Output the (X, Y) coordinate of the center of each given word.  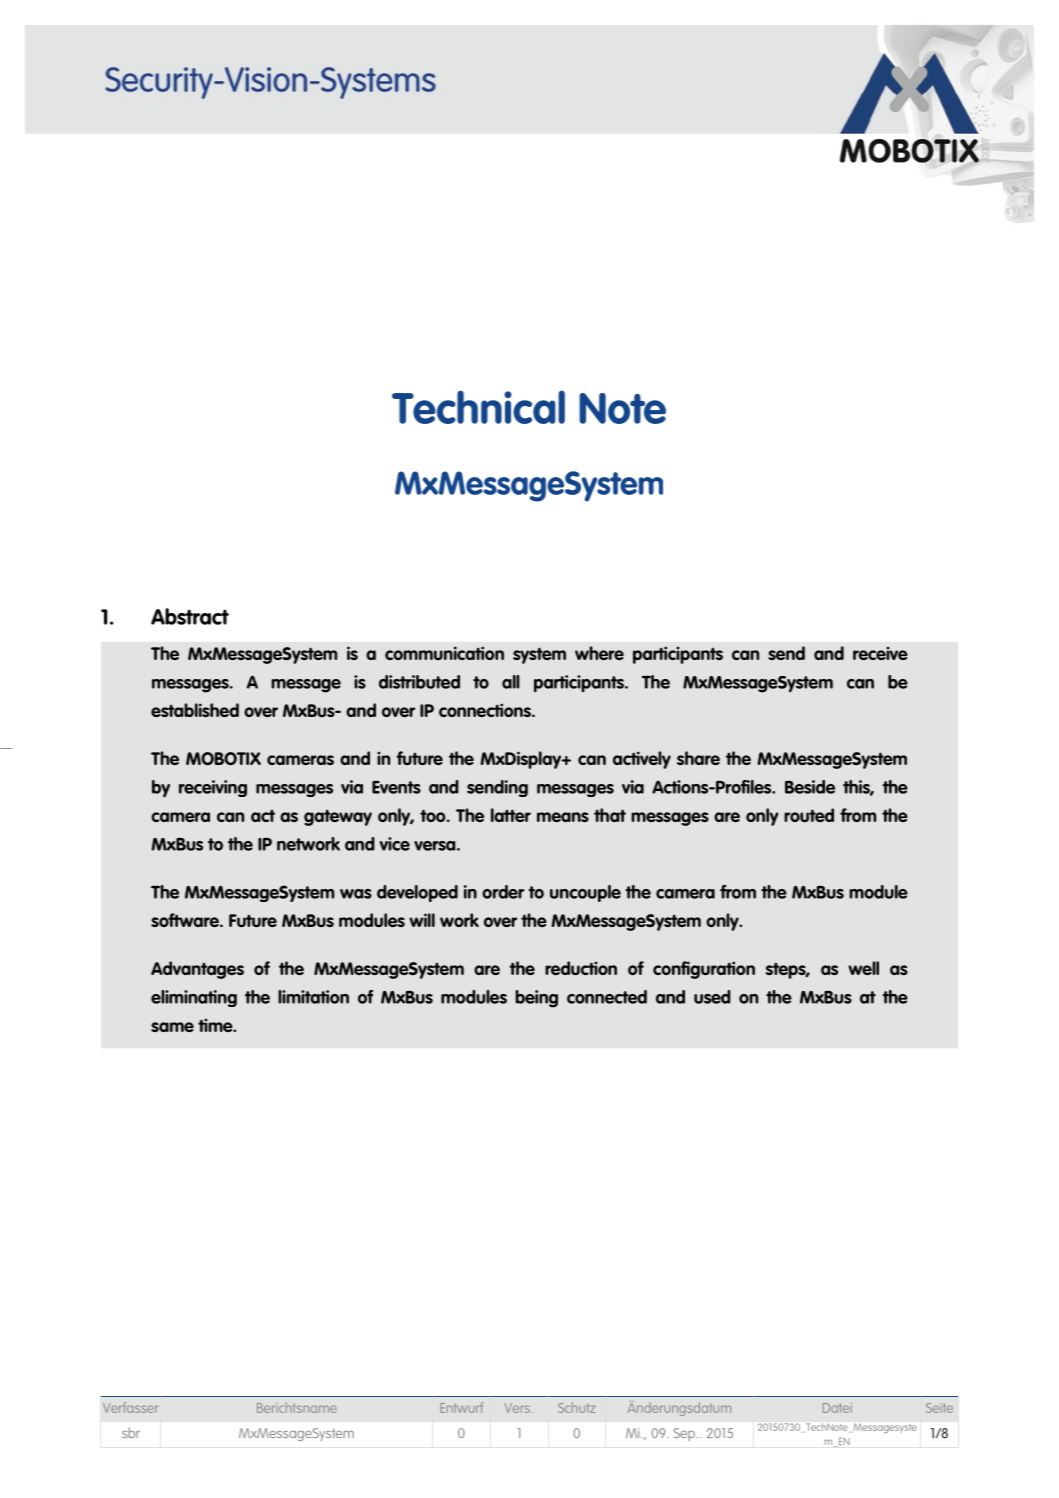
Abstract (190, 616)
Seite (939, 1408)
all (511, 682)
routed (809, 815)
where (599, 653)
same (172, 1027)
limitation (313, 997)
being (536, 999)
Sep (684, 1434)
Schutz (577, 1407)
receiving (213, 788)
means (563, 817)
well (863, 968)
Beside (810, 787)
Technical (478, 407)
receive (880, 653)
